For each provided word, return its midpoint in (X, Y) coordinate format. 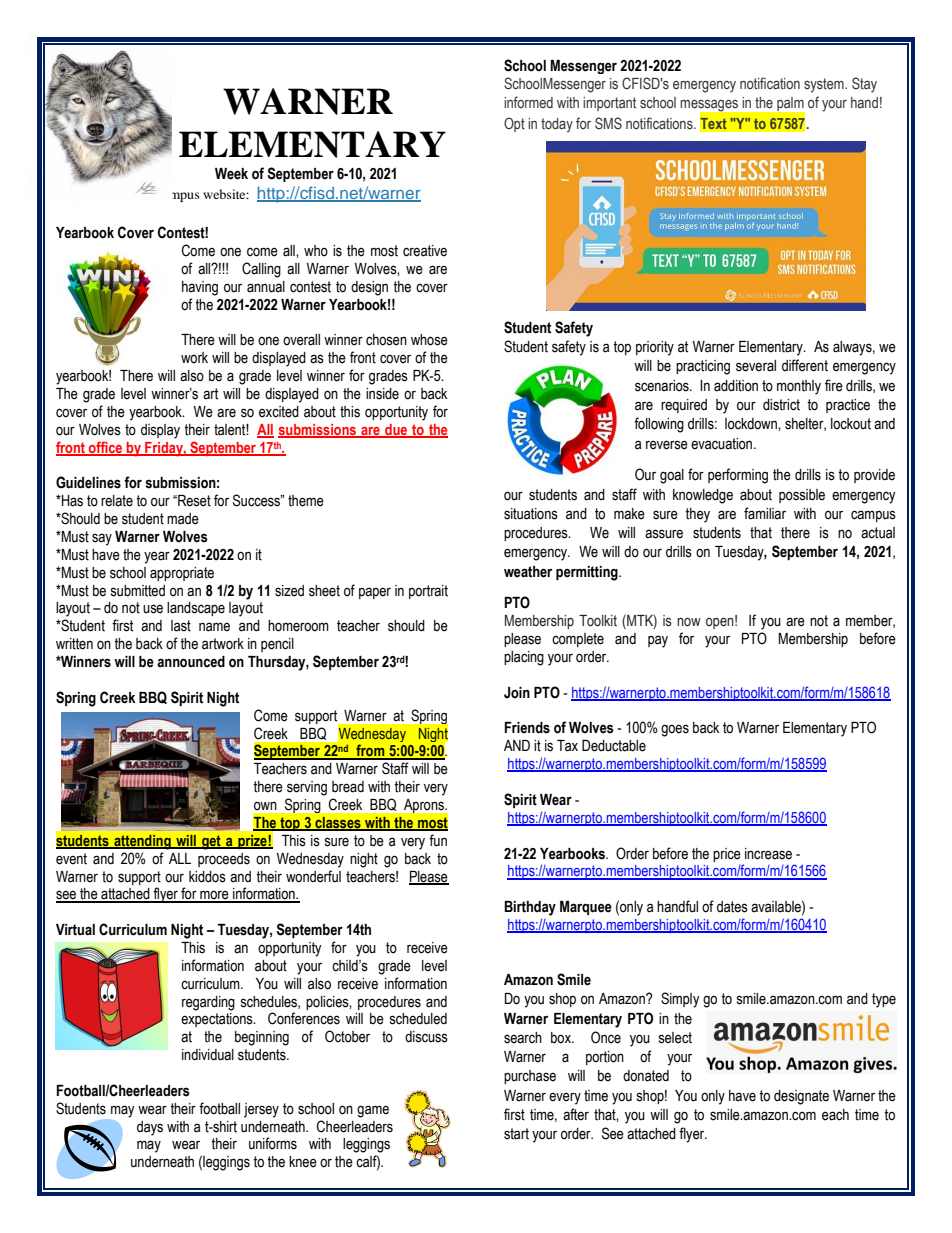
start (516, 1134)
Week (231, 174)
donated (646, 1076)
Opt (514, 124)
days (150, 1128)
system (825, 85)
